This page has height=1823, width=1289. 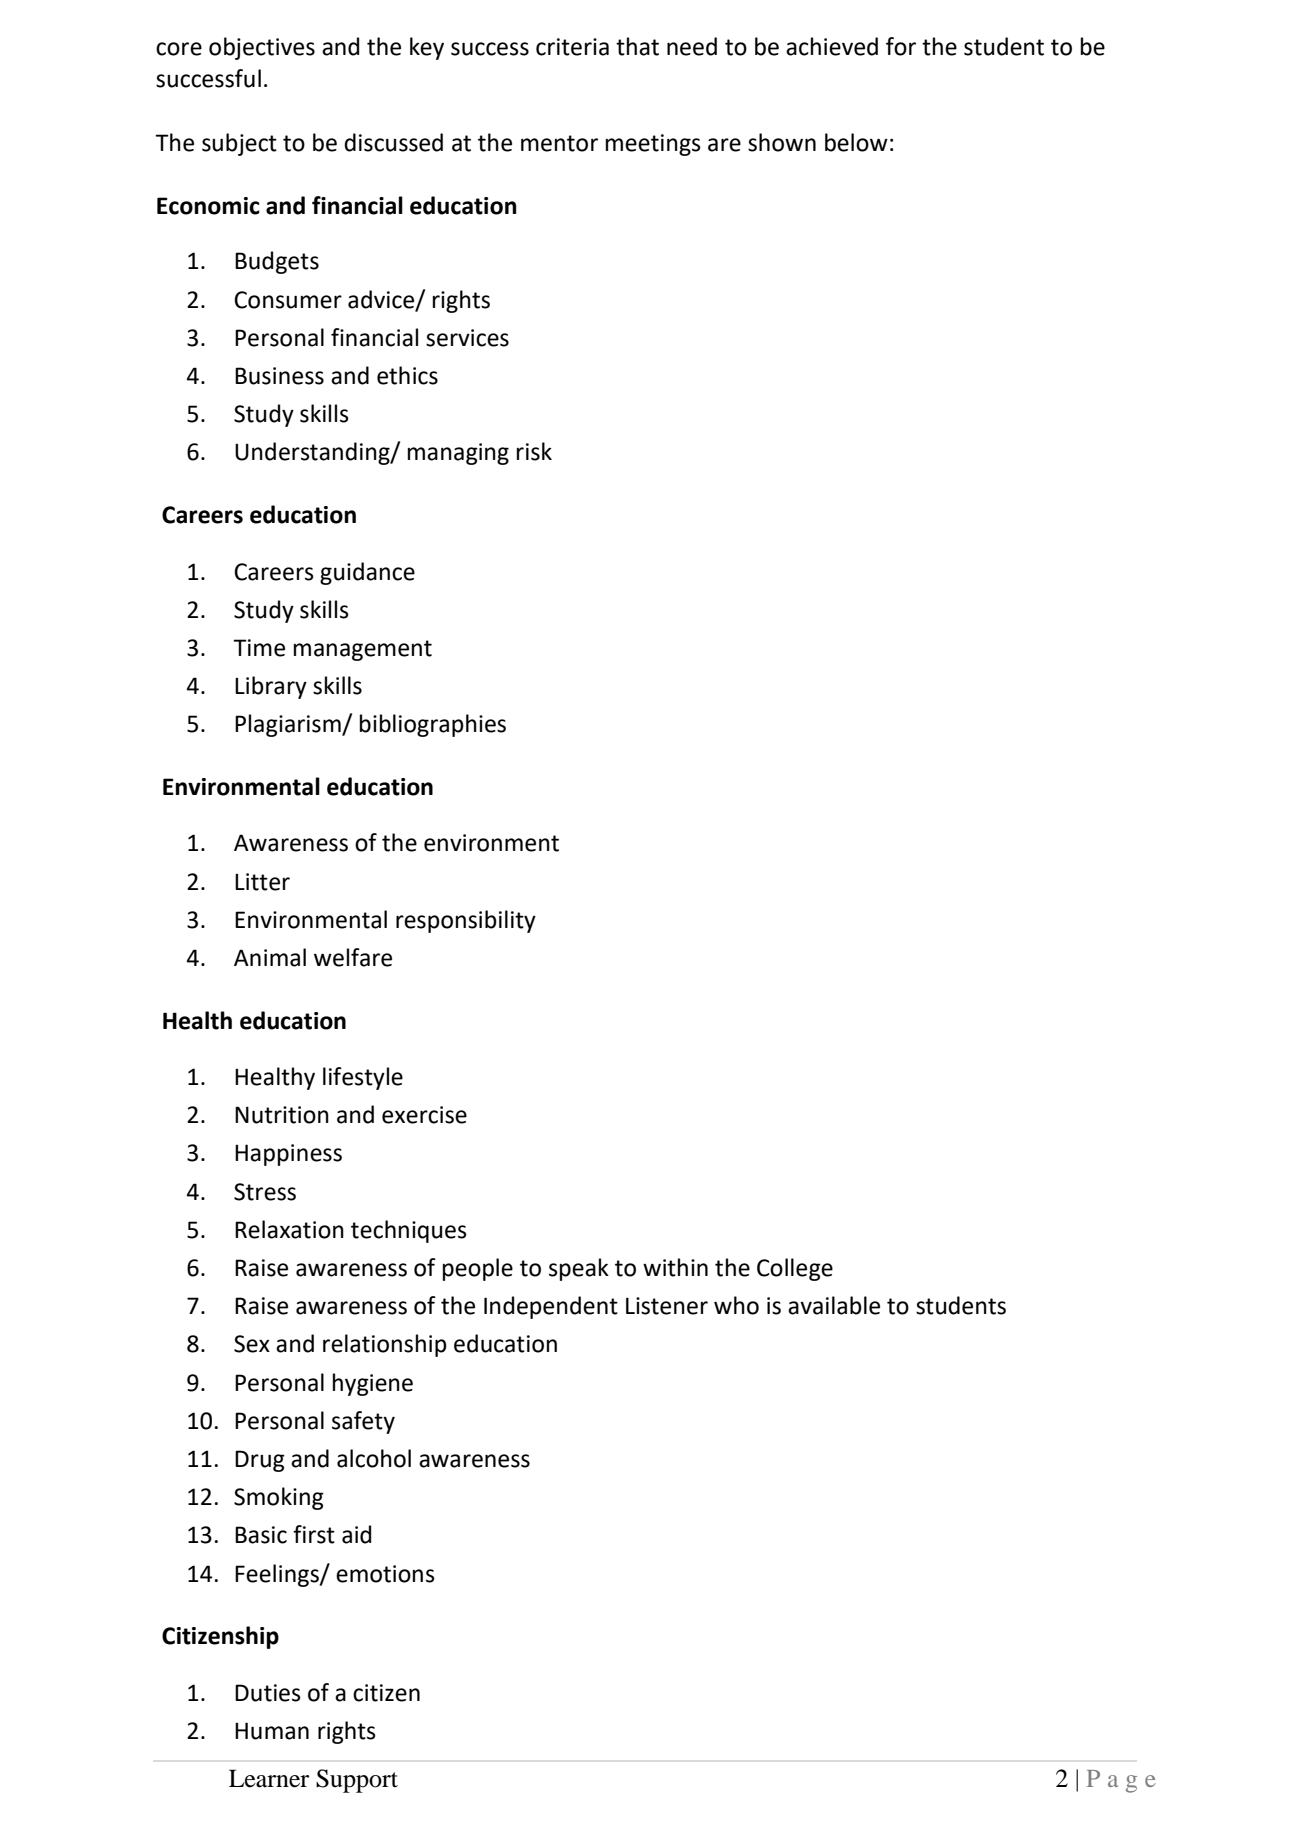 What do you see at coordinates (272, 1731) in the page?
I see `Human` at bounding box center [272, 1731].
